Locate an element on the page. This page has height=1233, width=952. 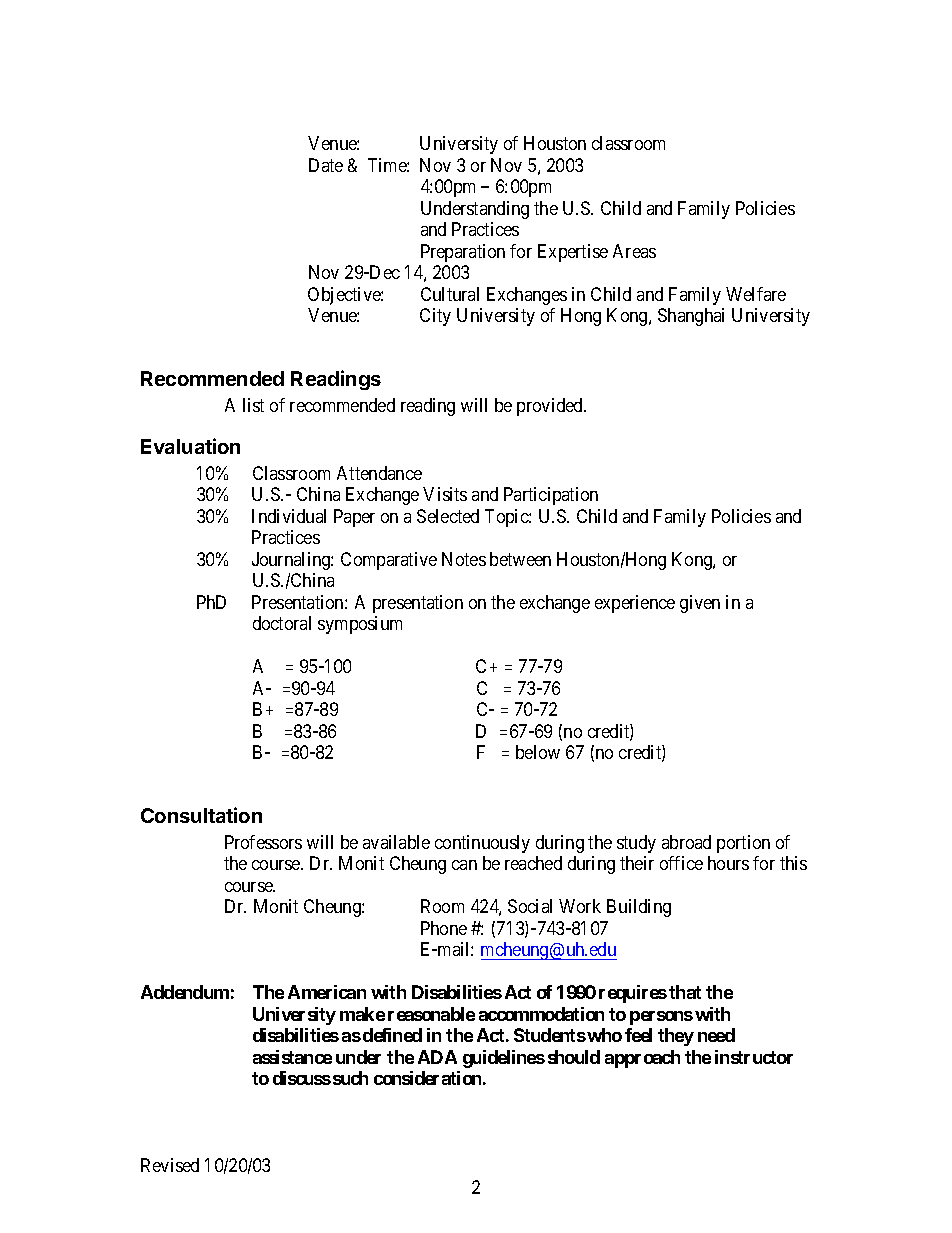
given is located at coordinates (700, 604).
